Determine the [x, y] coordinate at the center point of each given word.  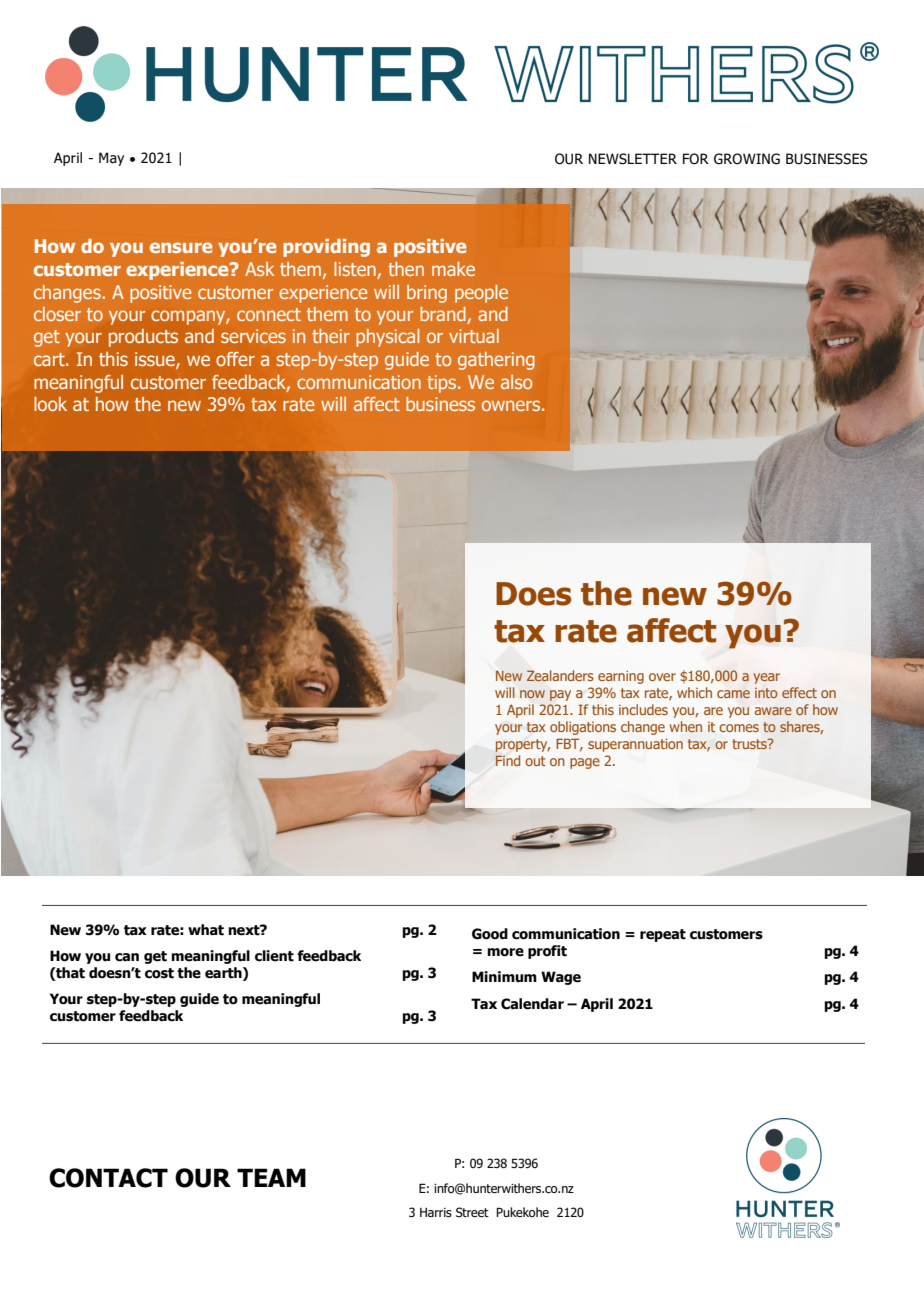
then [406, 269]
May [111, 159]
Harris [436, 1212]
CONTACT [108, 1178]
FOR [696, 159]
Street [472, 1212]
